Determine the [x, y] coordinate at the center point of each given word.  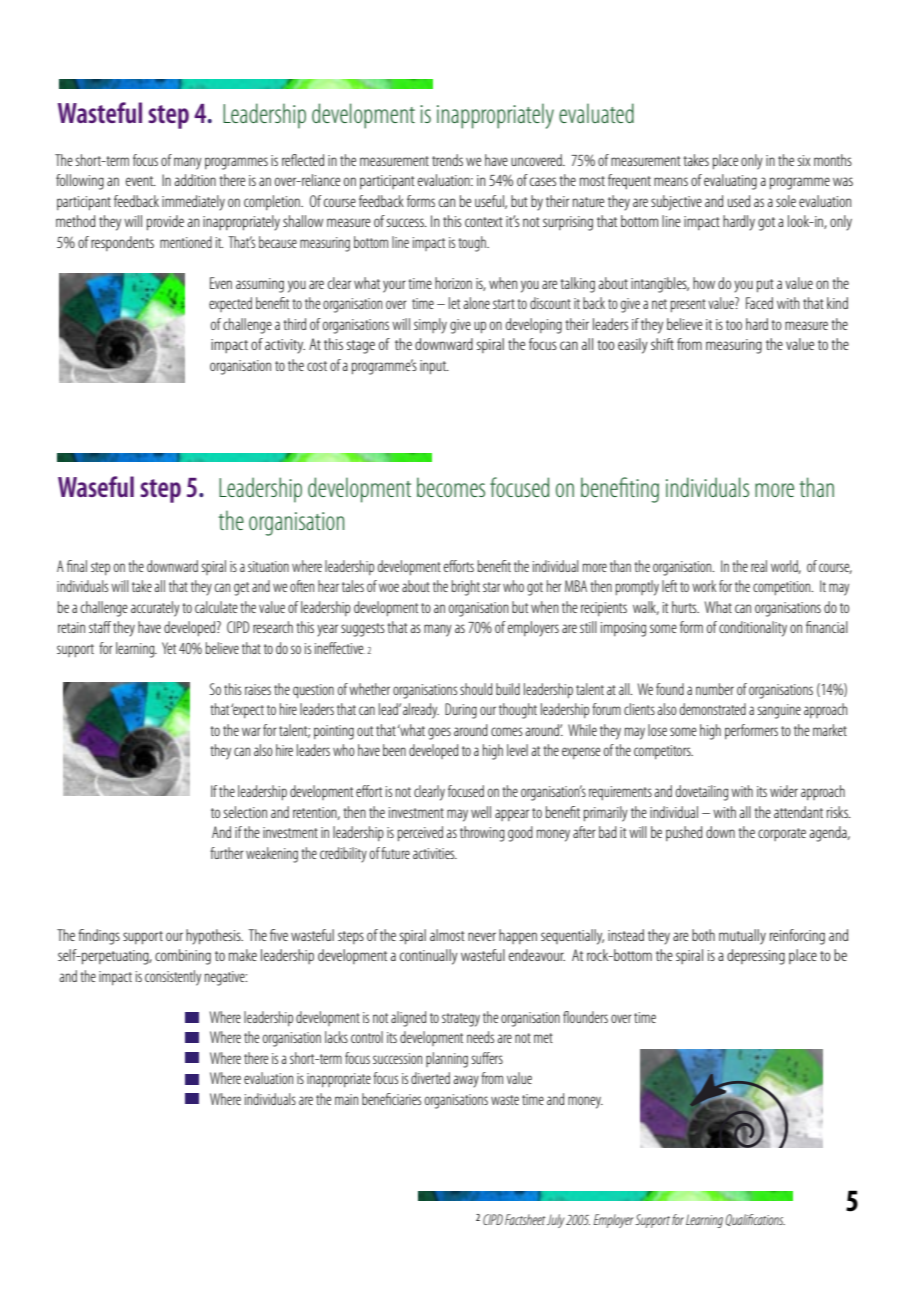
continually [429, 957]
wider [784, 791]
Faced [759, 303]
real [759, 566]
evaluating [730, 182]
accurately [155, 609]
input [434, 367]
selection [245, 812]
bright [466, 588]
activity [285, 346]
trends [447, 160]
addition [195, 180]
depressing [756, 957]
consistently [173, 978]
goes [439, 733]
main [346, 1099]
